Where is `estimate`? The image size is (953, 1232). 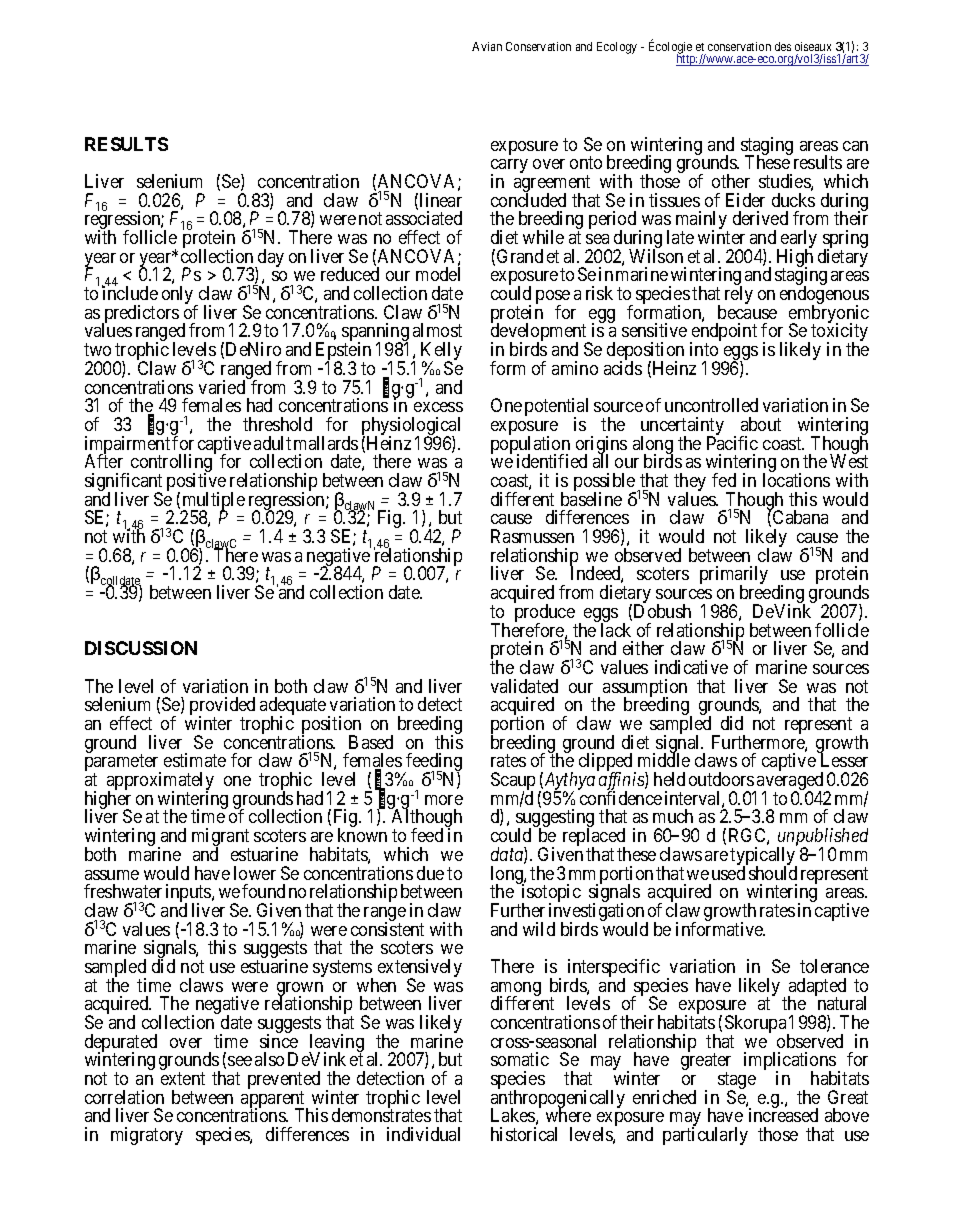 estimate is located at coordinates (195, 760).
